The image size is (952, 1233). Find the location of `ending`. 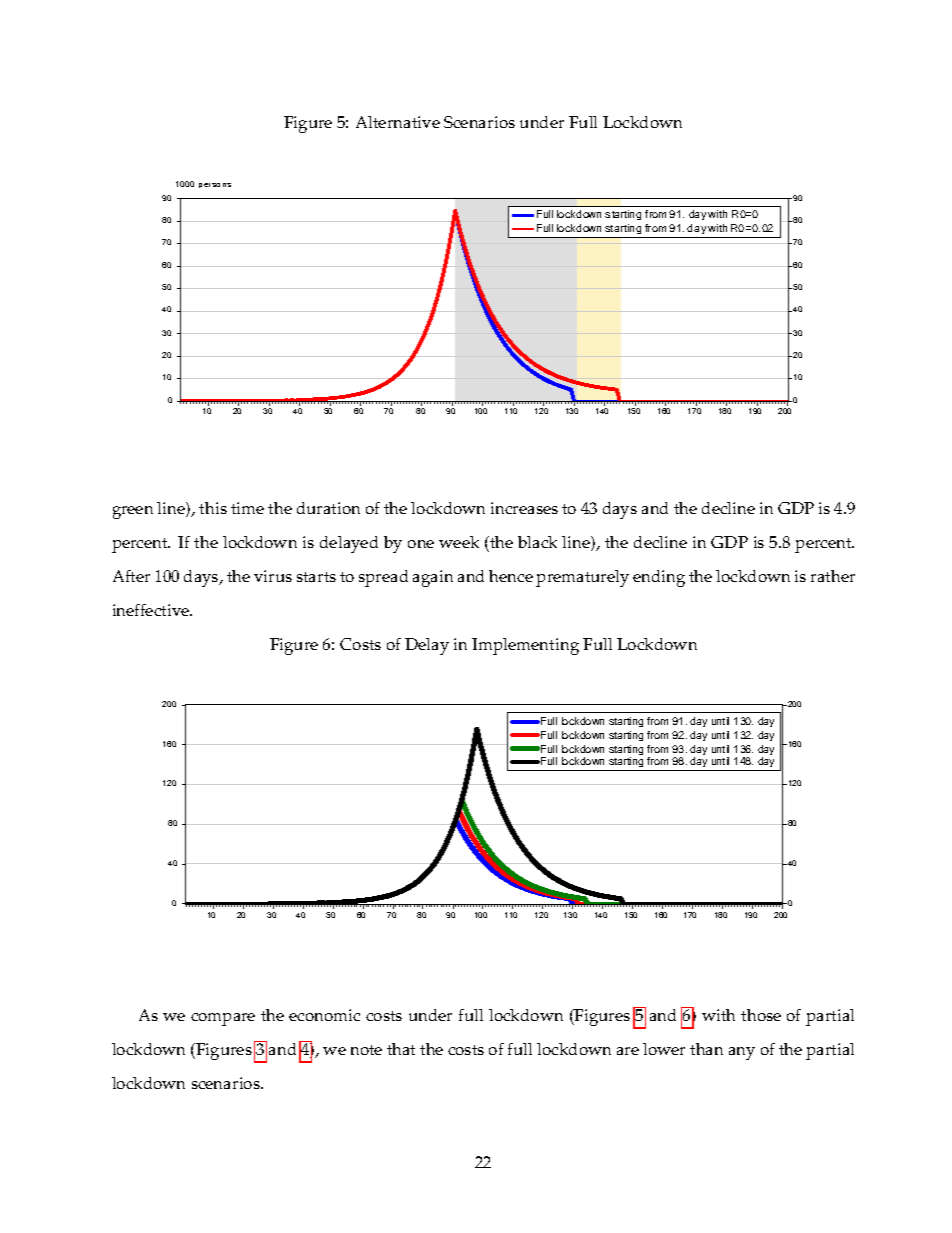

ending is located at coordinates (659, 578).
